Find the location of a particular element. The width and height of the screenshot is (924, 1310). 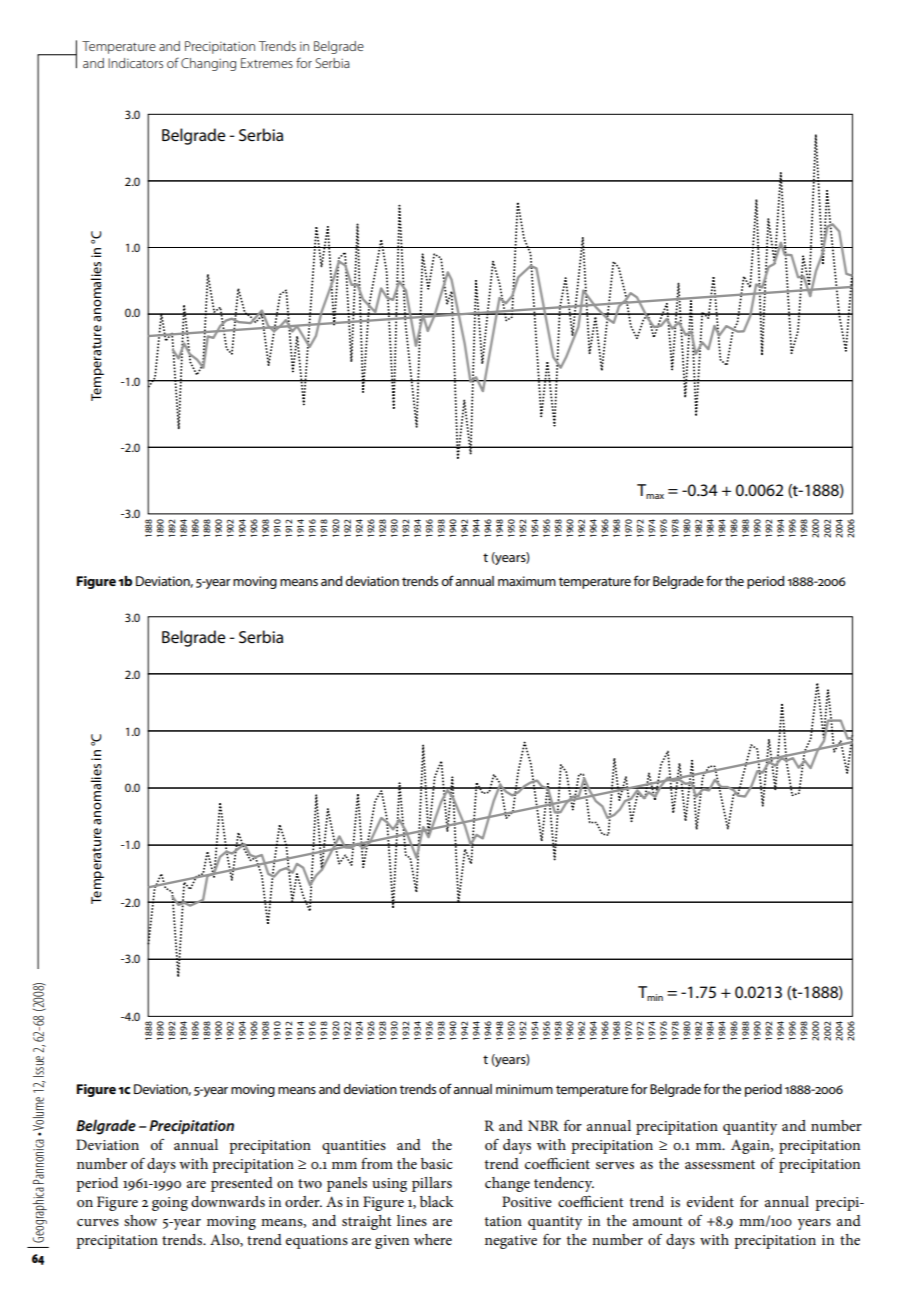

Indicators is located at coordinates (135, 63).
